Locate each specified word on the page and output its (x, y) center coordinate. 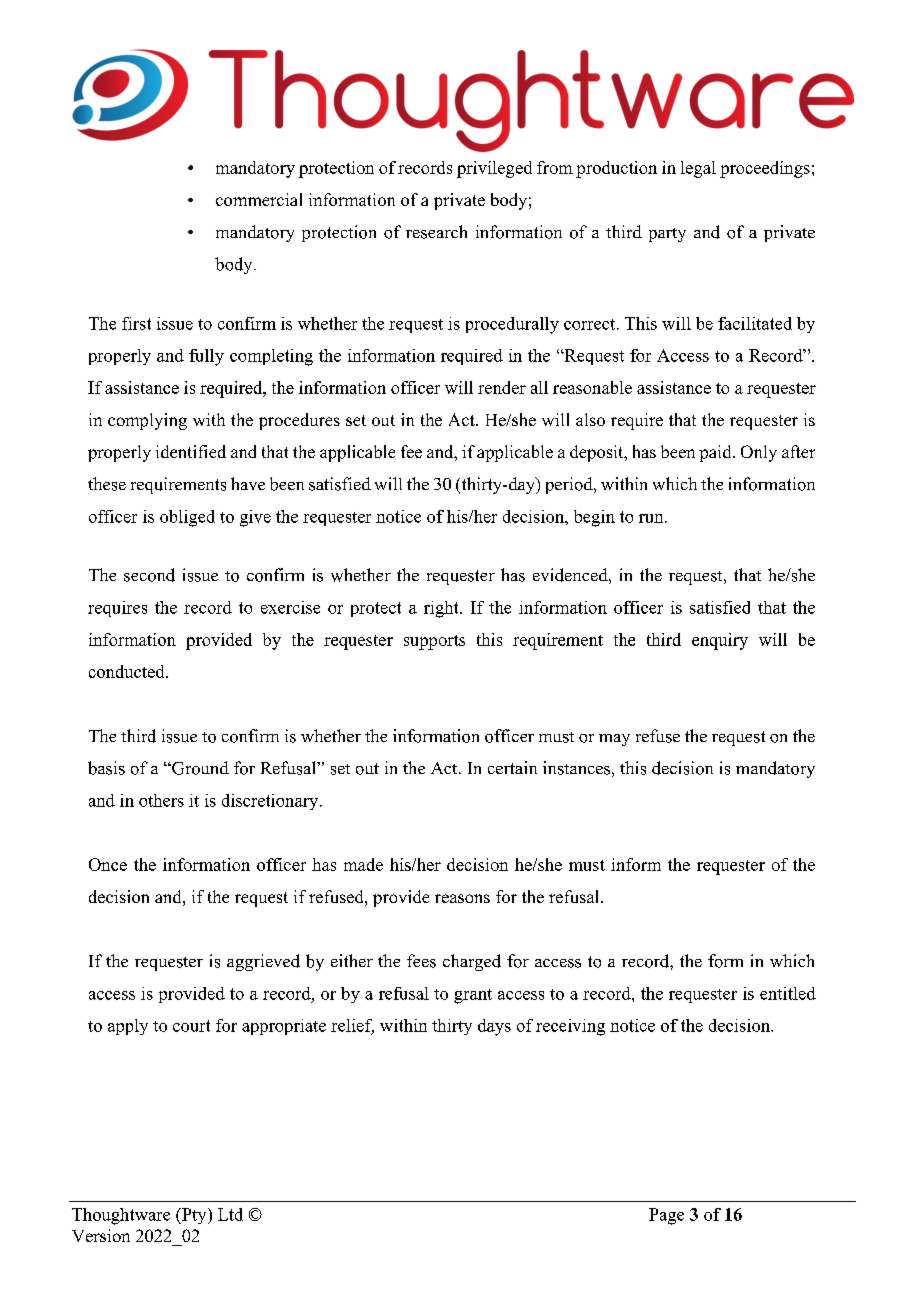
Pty (194, 1216)
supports (434, 642)
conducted (128, 671)
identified (191, 451)
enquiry (720, 641)
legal (698, 169)
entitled (788, 993)
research (436, 232)
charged (472, 962)
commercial (259, 199)
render (502, 387)
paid (716, 453)
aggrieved (263, 962)
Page (666, 1216)
